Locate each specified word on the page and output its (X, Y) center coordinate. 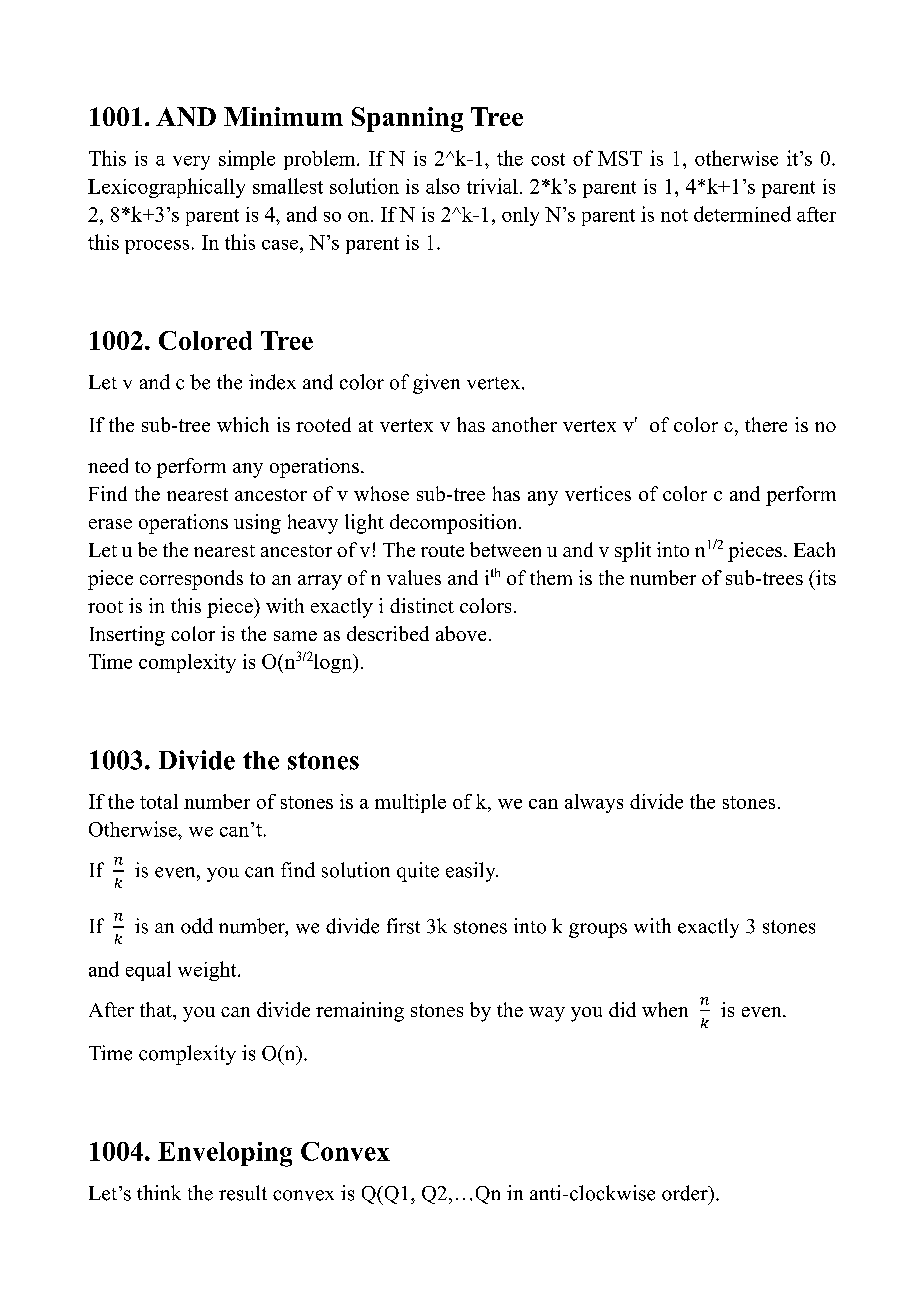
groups (598, 930)
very (191, 163)
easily (472, 872)
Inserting (127, 636)
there (766, 424)
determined (742, 214)
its (825, 577)
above (461, 633)
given (436, 384)
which (243, 424)
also (443, 186)
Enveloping (225, 1154)
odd (197, 926)
